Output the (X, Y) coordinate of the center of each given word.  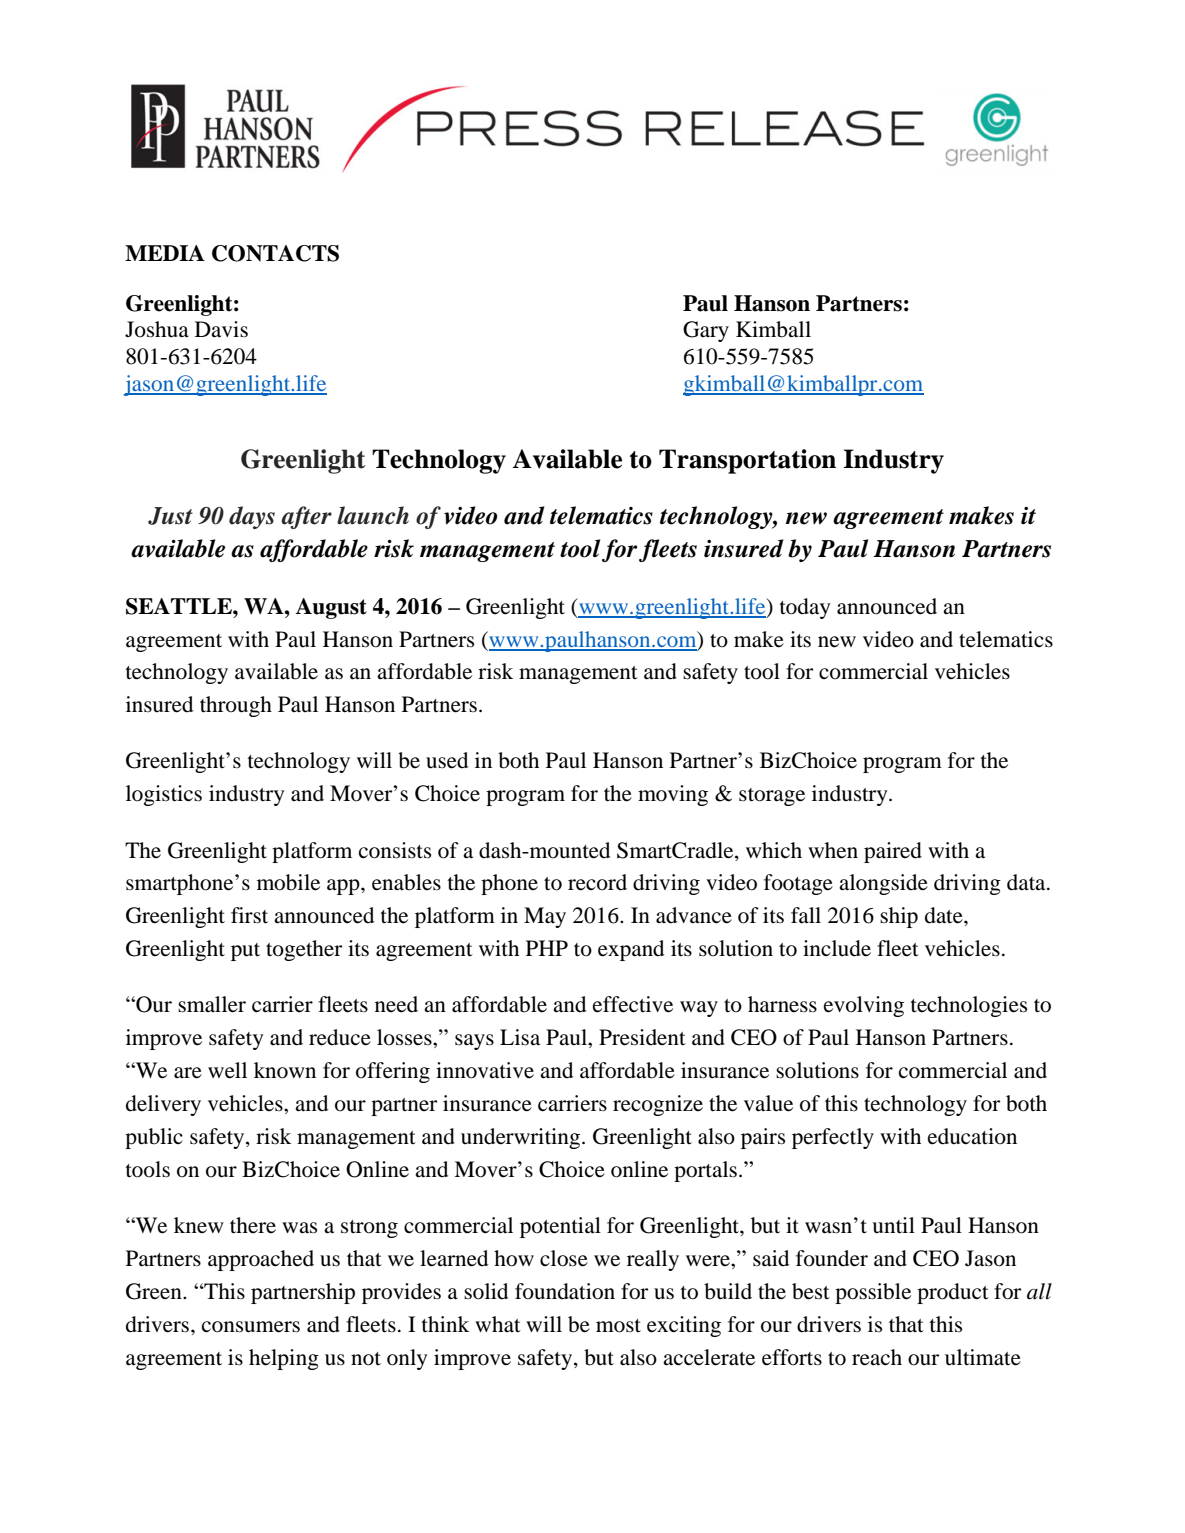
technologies (969, 1006)
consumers (251, 1327)
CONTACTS (275, 253)
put (245, 952)
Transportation (747, 461)
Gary (706, 331)
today (805, 608)
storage (772, 797)
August (331, 608)
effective (633, 1004)
